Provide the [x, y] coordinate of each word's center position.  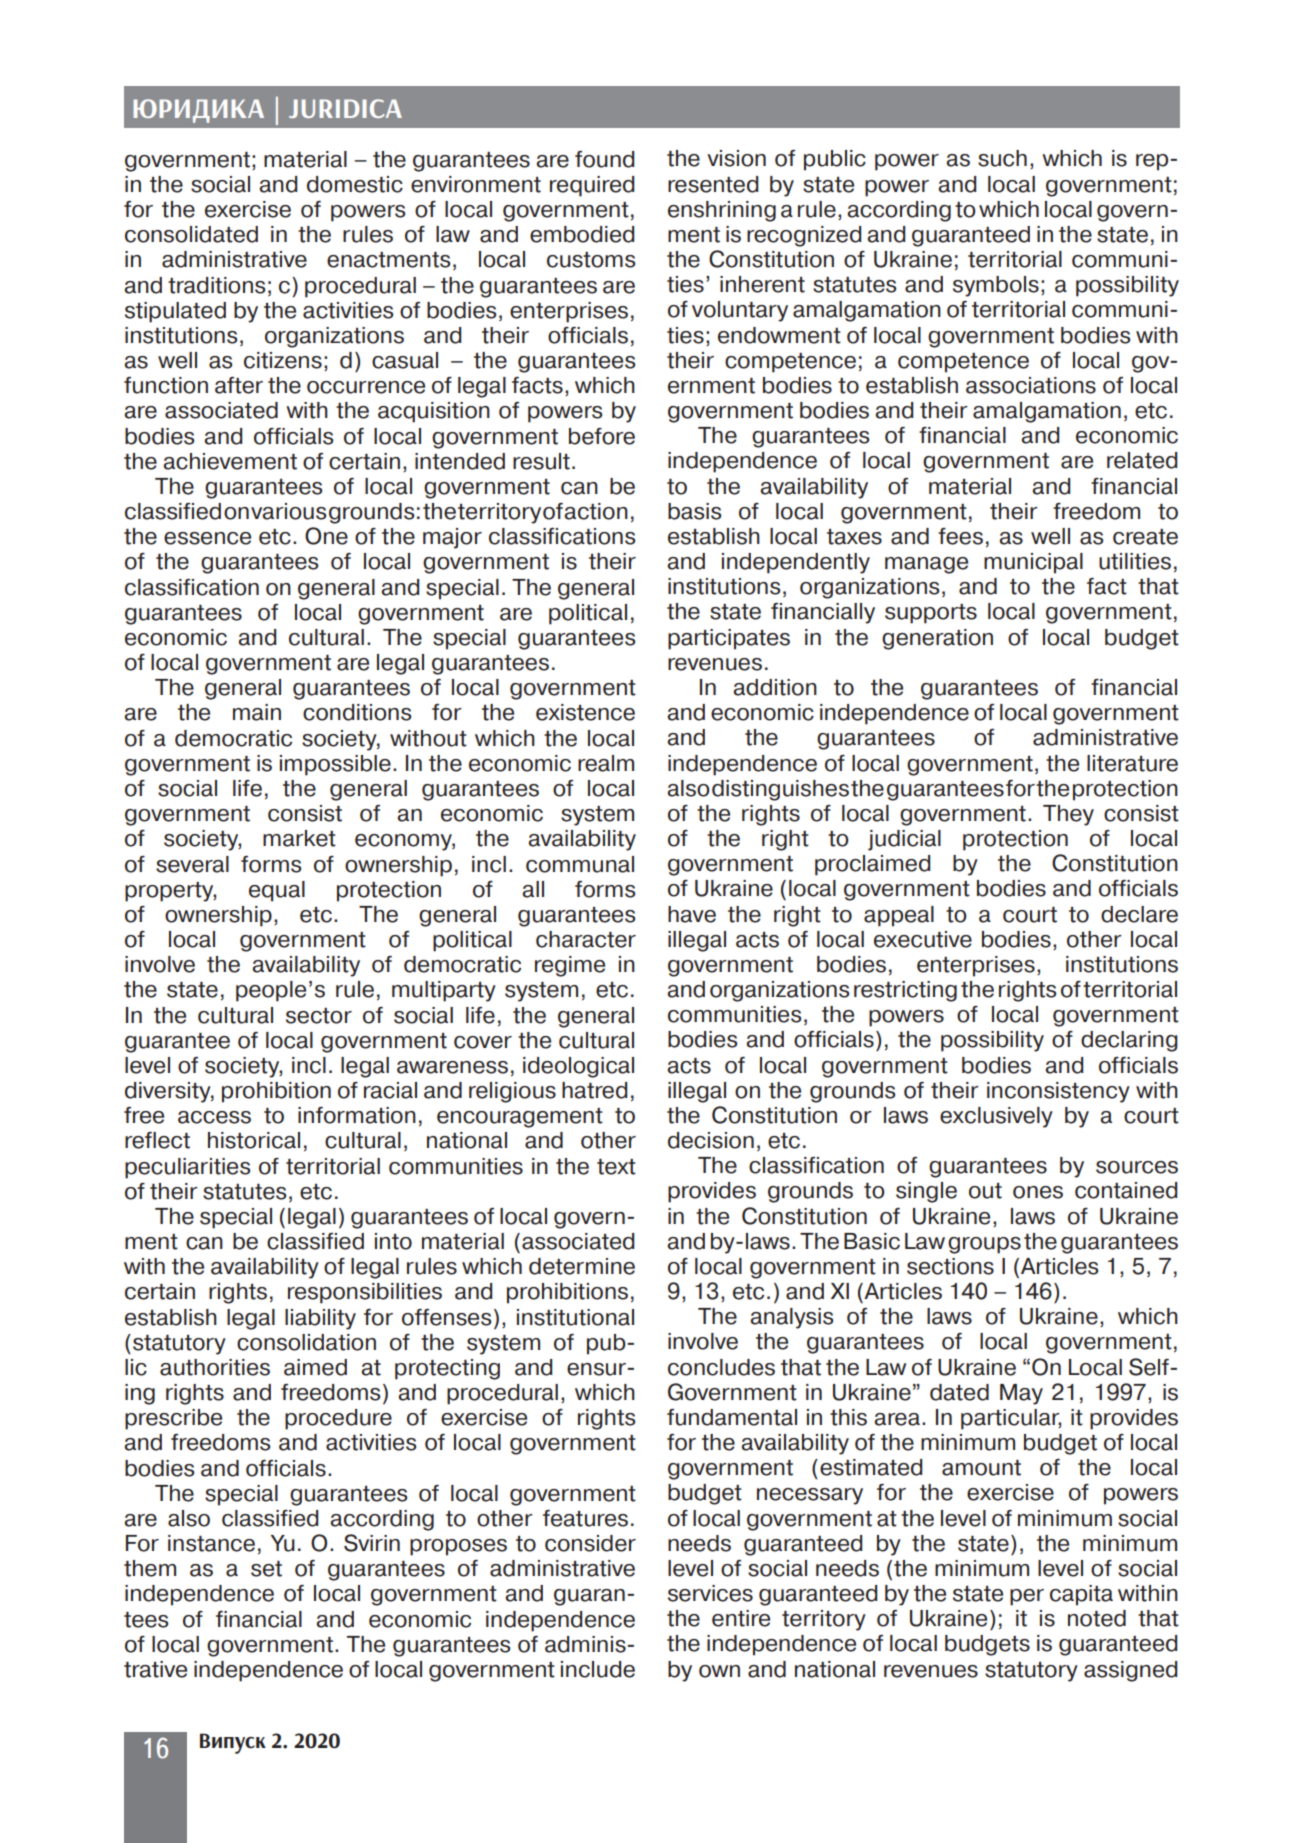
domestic [355, 184]
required [592, 186]
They [1068, 815]
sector [319, 1016]
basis [694, 511]
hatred [594, 1090]
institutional [575, 1317]
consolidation [306, 1342]
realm [606, 763]
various [288, 511]
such [1002, 158]
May [1021, 1394]
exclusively [996, 1117]
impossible [335, 765]
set [266, 1569]
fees [960, 536]
